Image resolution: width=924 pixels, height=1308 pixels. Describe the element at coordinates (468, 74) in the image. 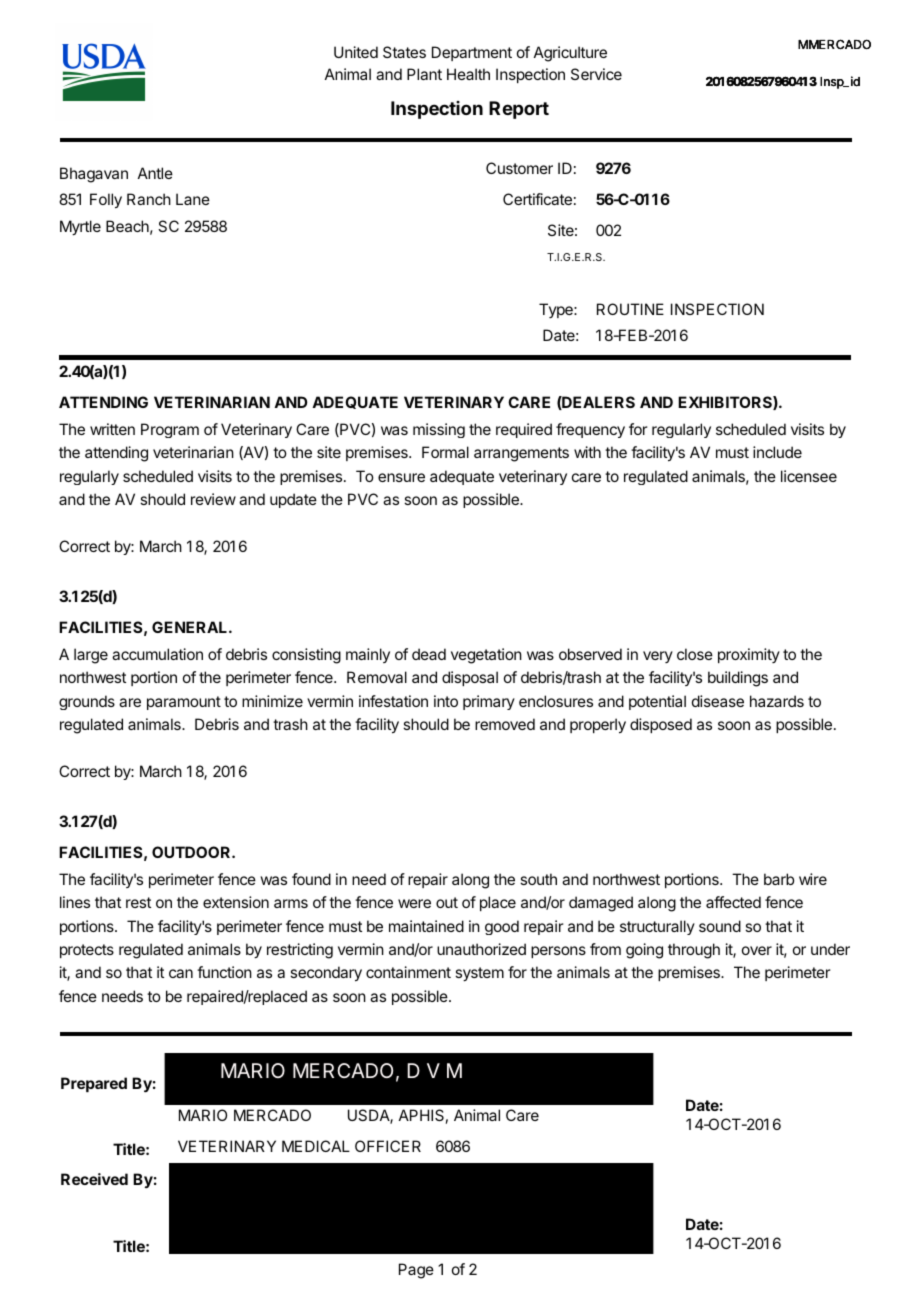

I see `Health` at that location.
